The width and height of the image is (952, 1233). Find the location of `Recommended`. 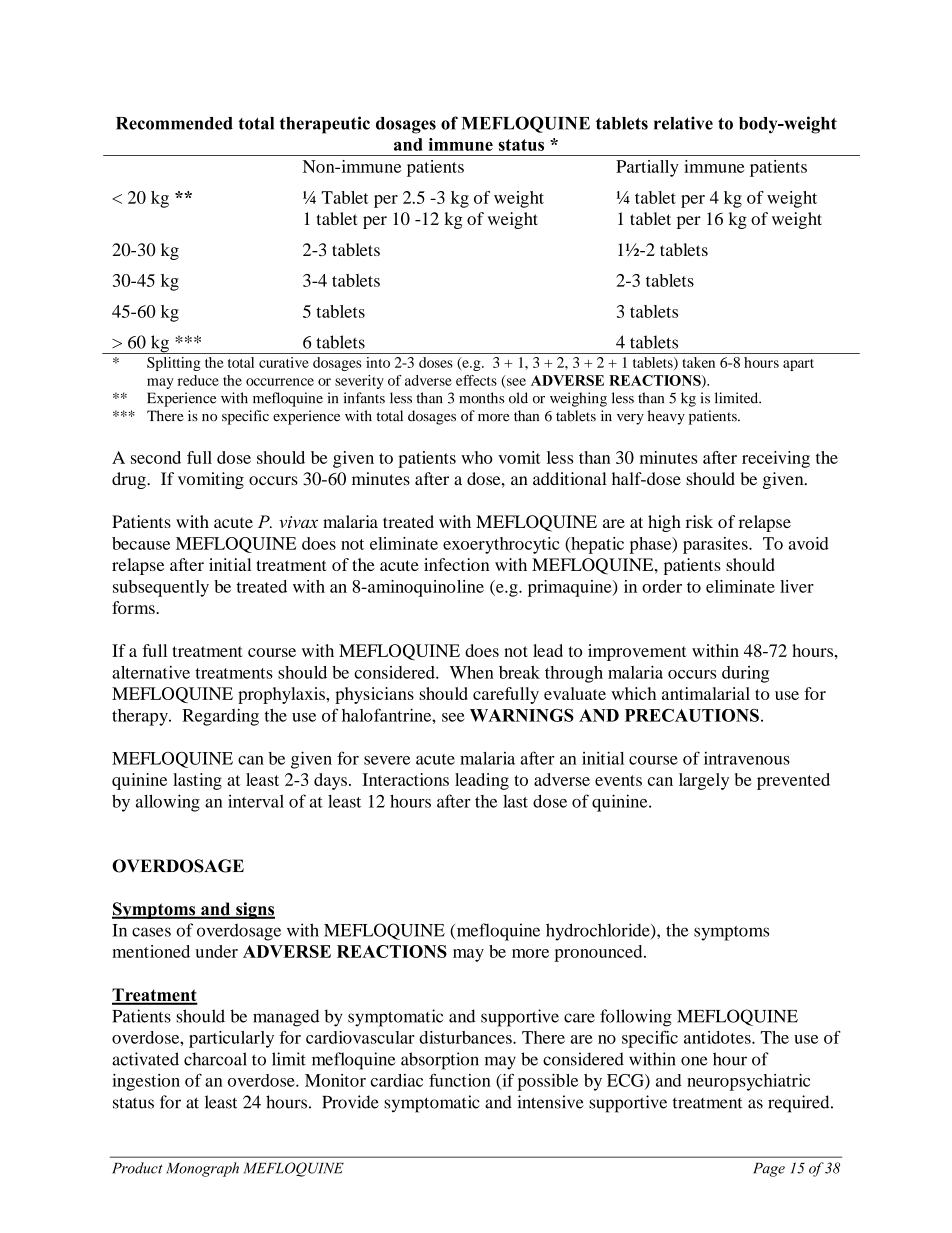

Recommended is located at coordinates (174, 123).
